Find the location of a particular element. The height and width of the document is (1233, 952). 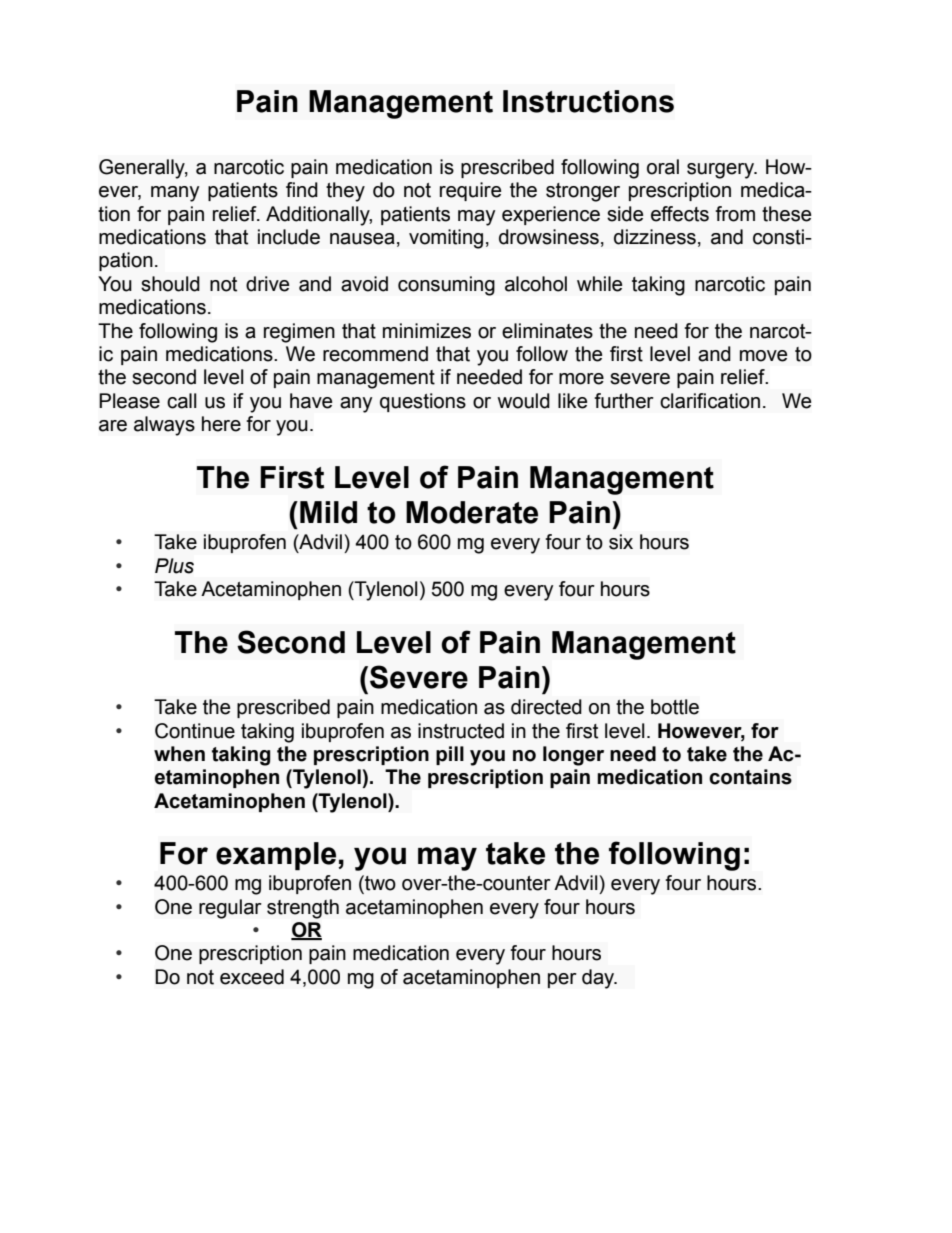

exceed is located at coordinates (252, 977).
